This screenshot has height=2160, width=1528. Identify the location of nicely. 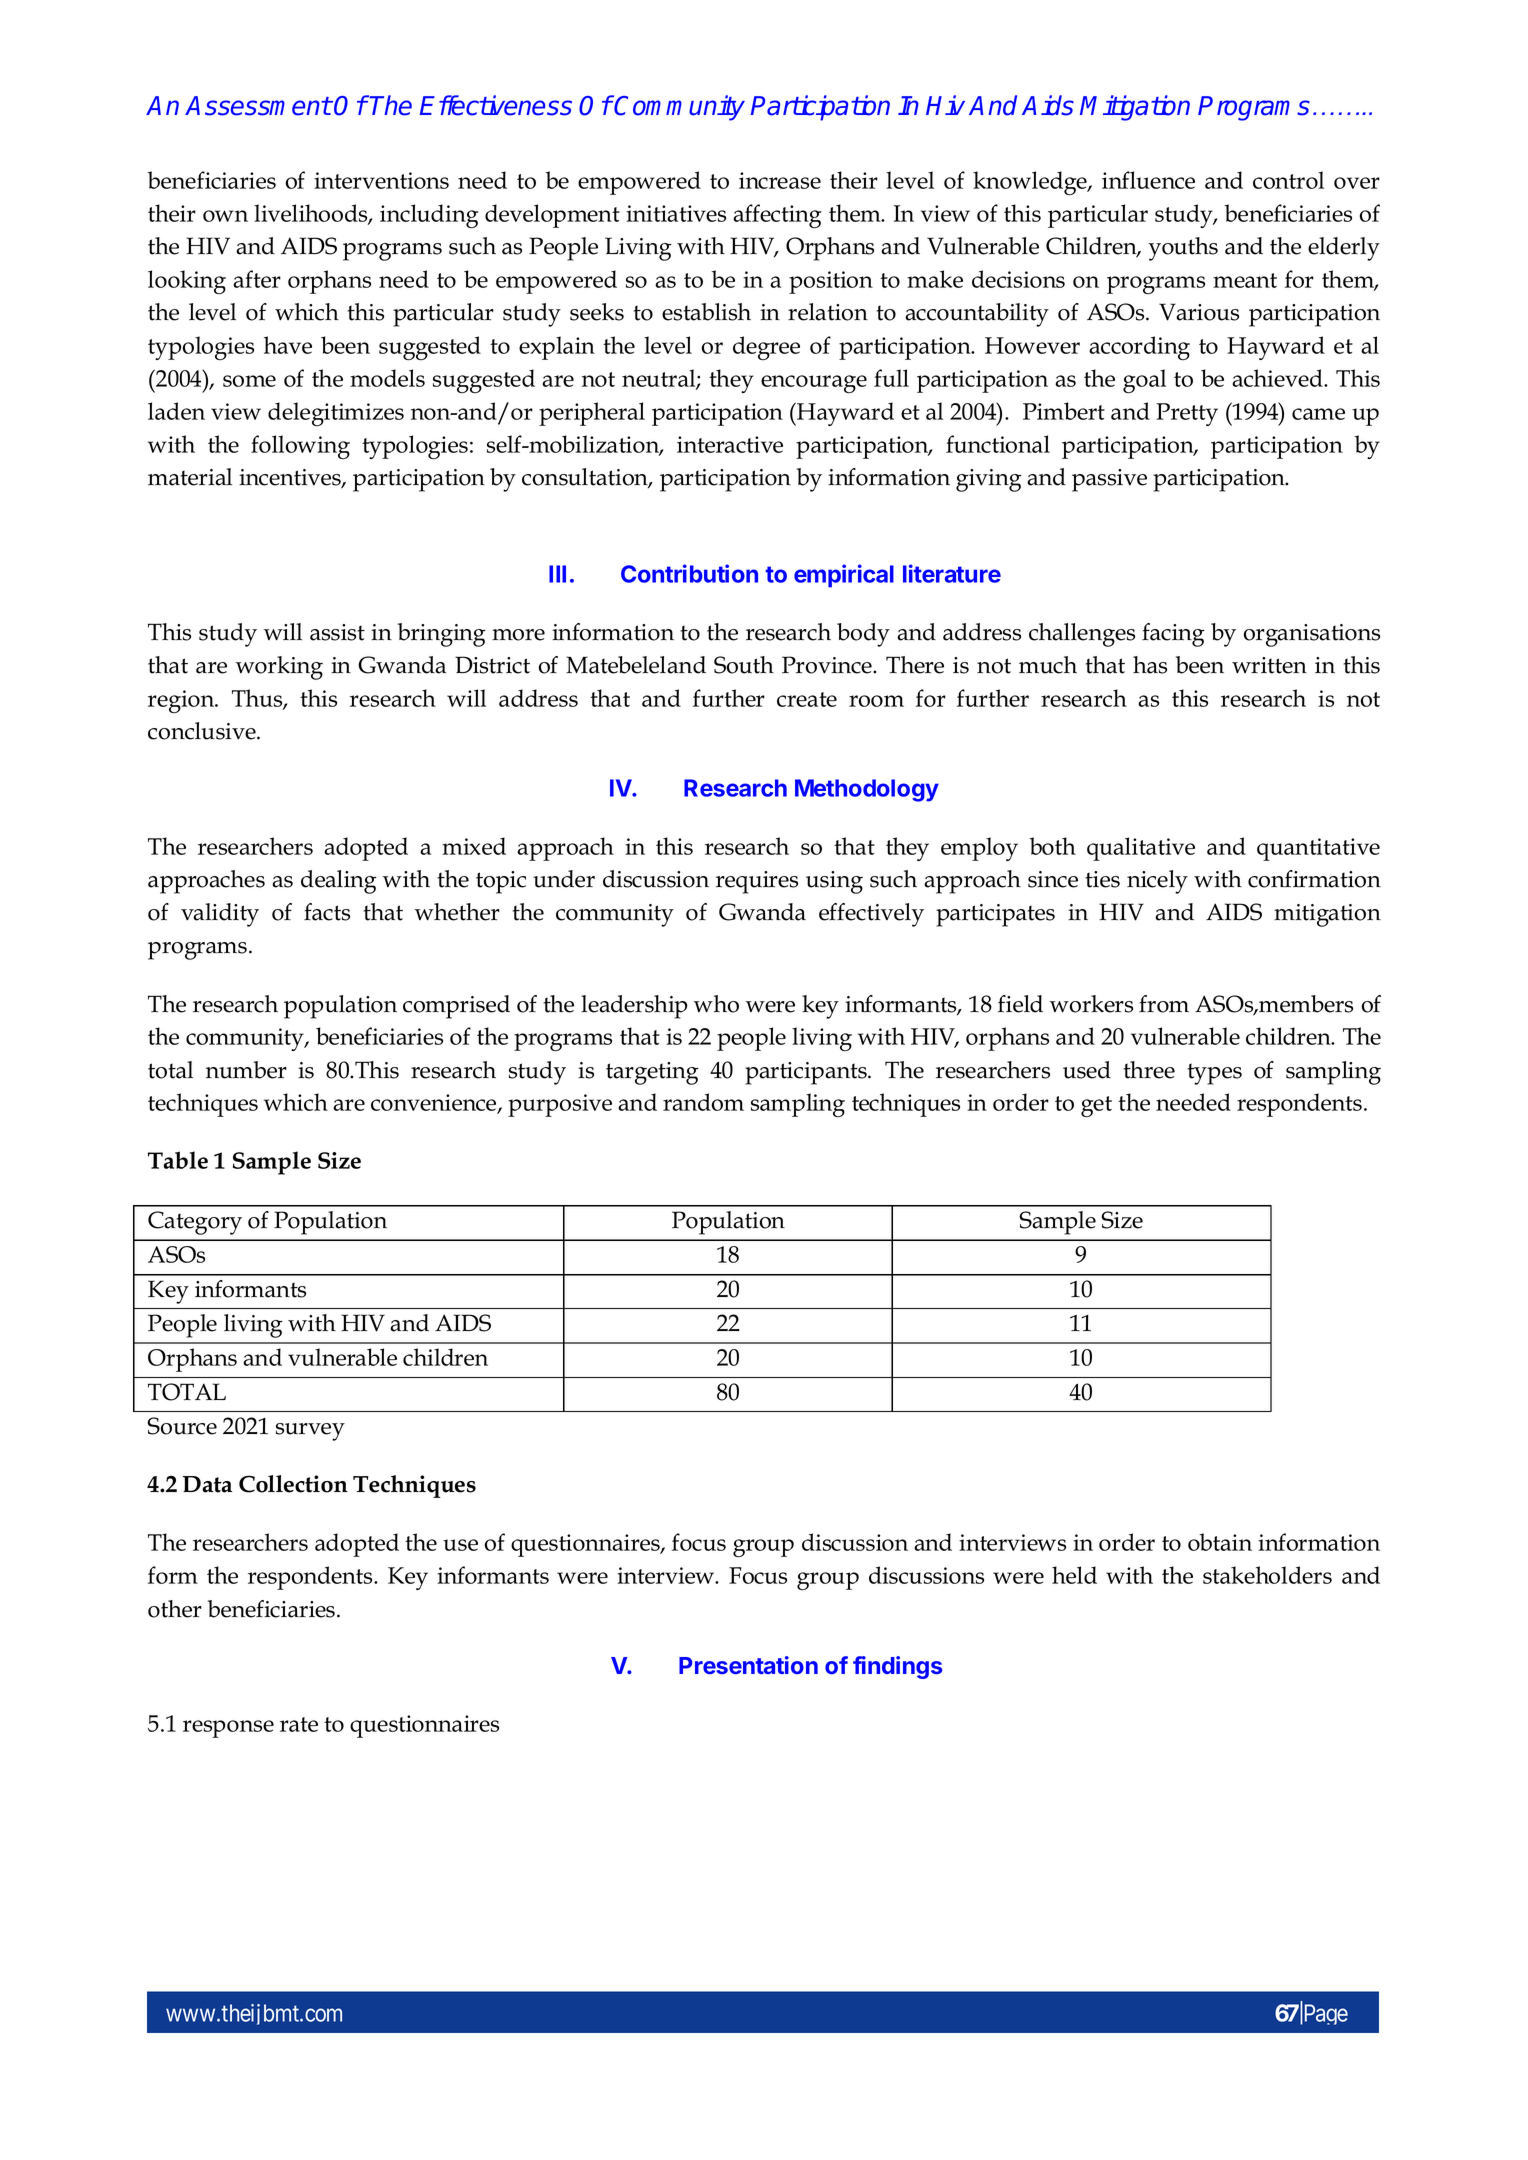
(1157, 882).
